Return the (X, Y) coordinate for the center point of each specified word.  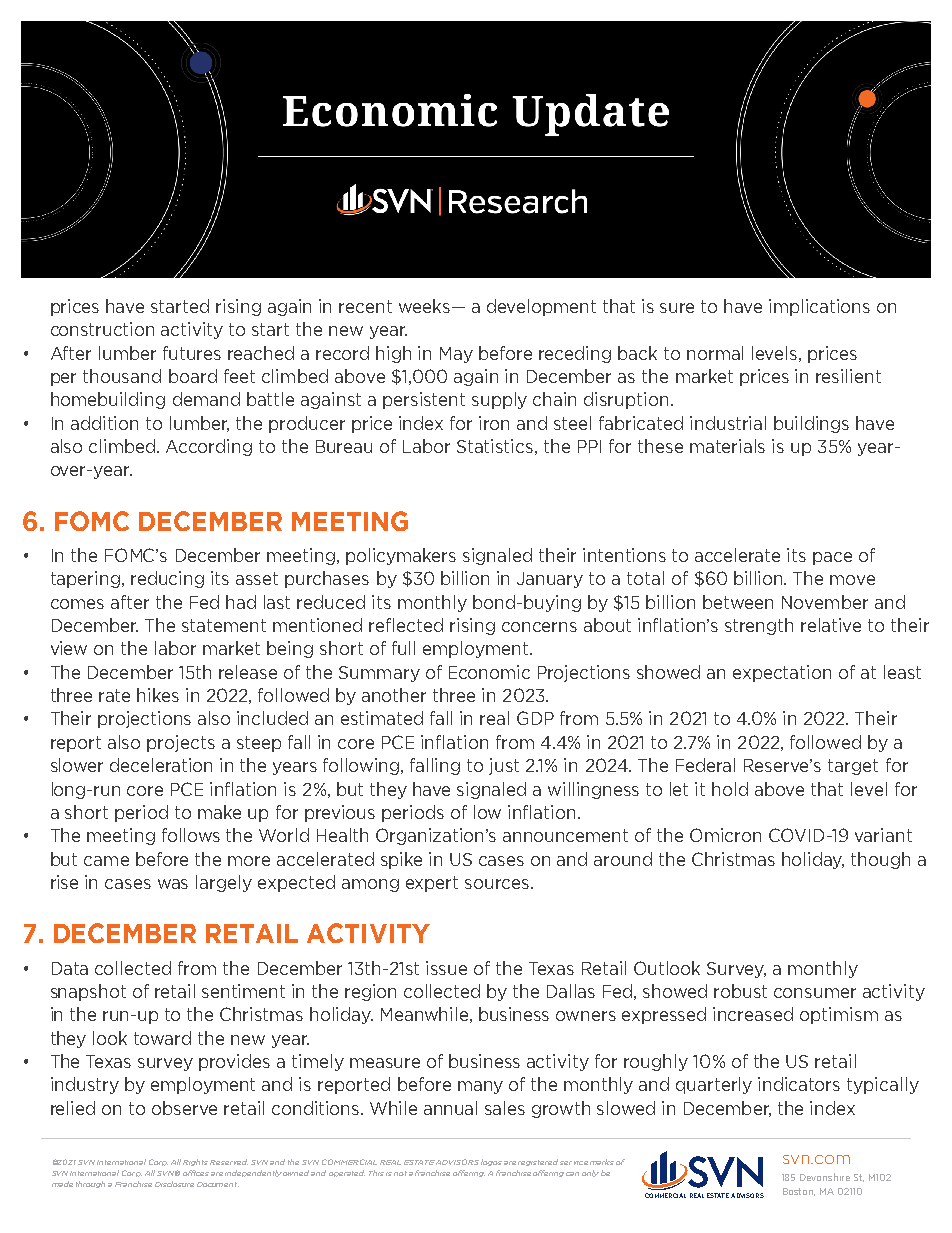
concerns (539, 627)
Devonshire (825, 1177)
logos (491, 1162)
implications (819, 307)
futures (192, 353)
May (456, 355)
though (880, 860)
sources (498, 884)
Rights (195, 1162)
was (173, 884)
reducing (167, 579)
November (825, 602)
